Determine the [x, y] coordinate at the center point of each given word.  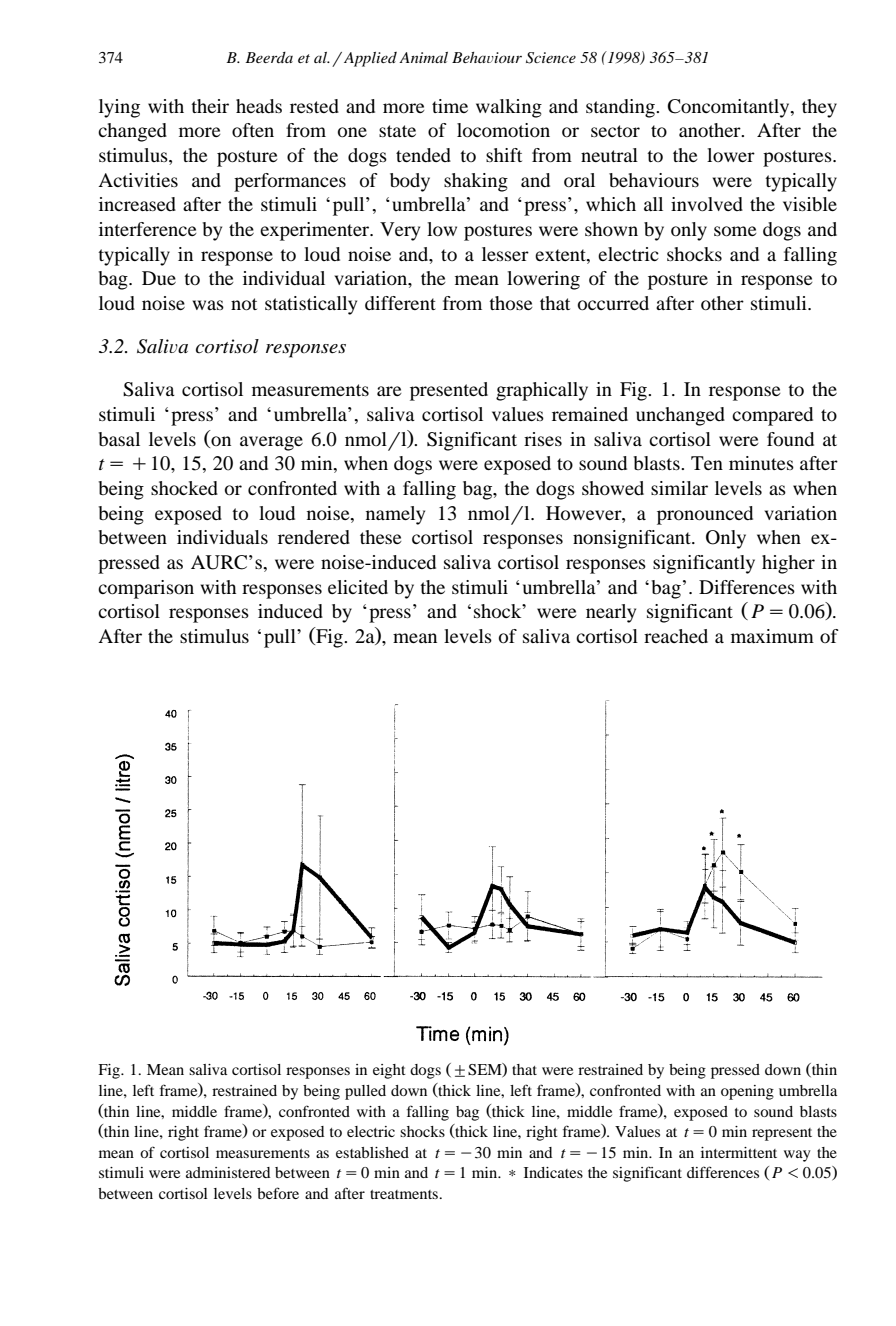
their [210, 106]
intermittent [739, 1152]
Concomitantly [730, 108]
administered [228, 1172]
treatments [405, 1194]
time [450, 106]
